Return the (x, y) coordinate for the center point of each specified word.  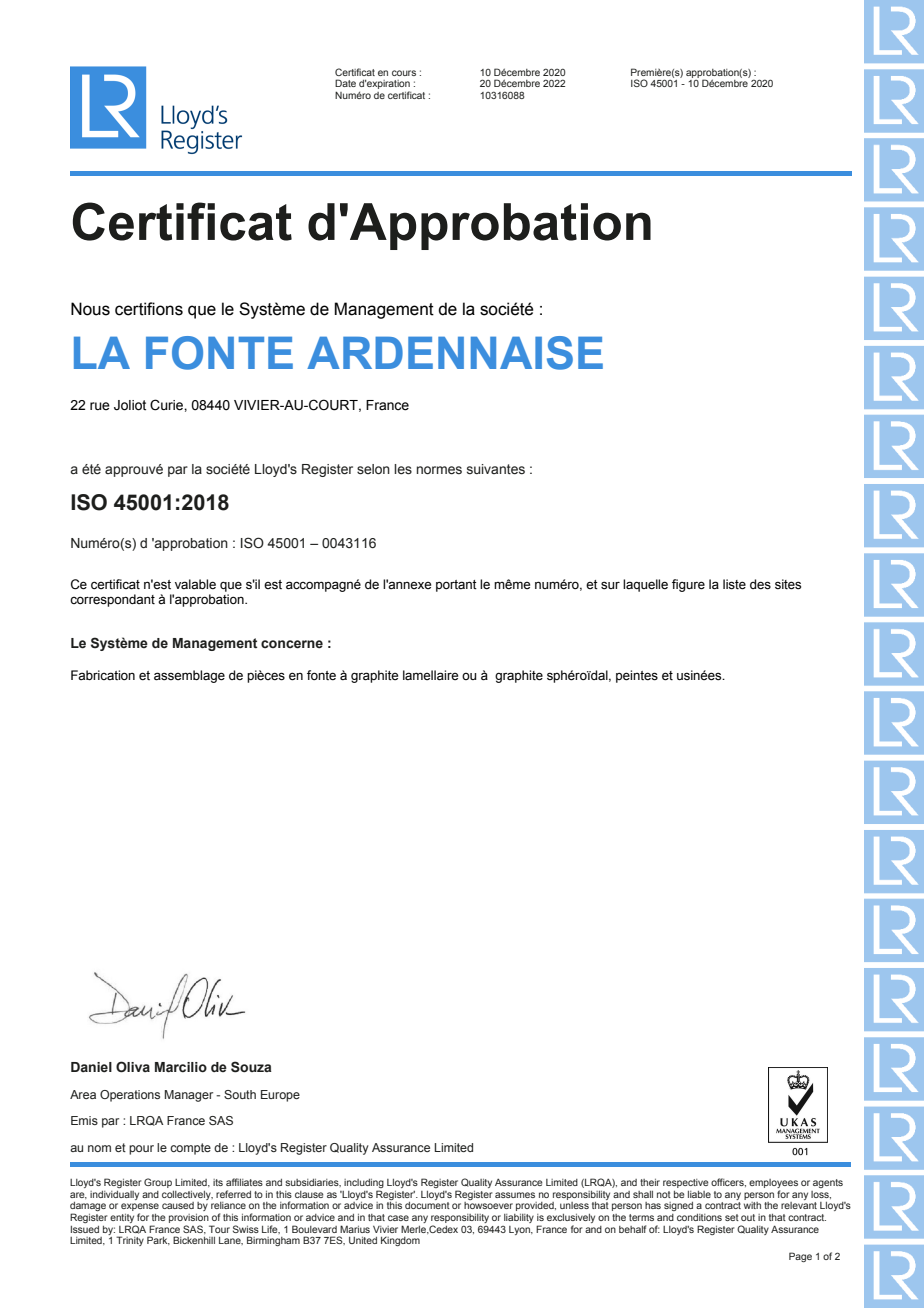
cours (404, 73)
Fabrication (103, 675)
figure (688, 585)
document (427, 1205)
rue (100, 406)
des (760, 584)
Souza (251, 1067)
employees (773, 1185)
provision (189, 1218)
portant (456, 586)
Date (345, 83)
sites (788, 584)
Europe (280, 1096)
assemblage (189, 676)
